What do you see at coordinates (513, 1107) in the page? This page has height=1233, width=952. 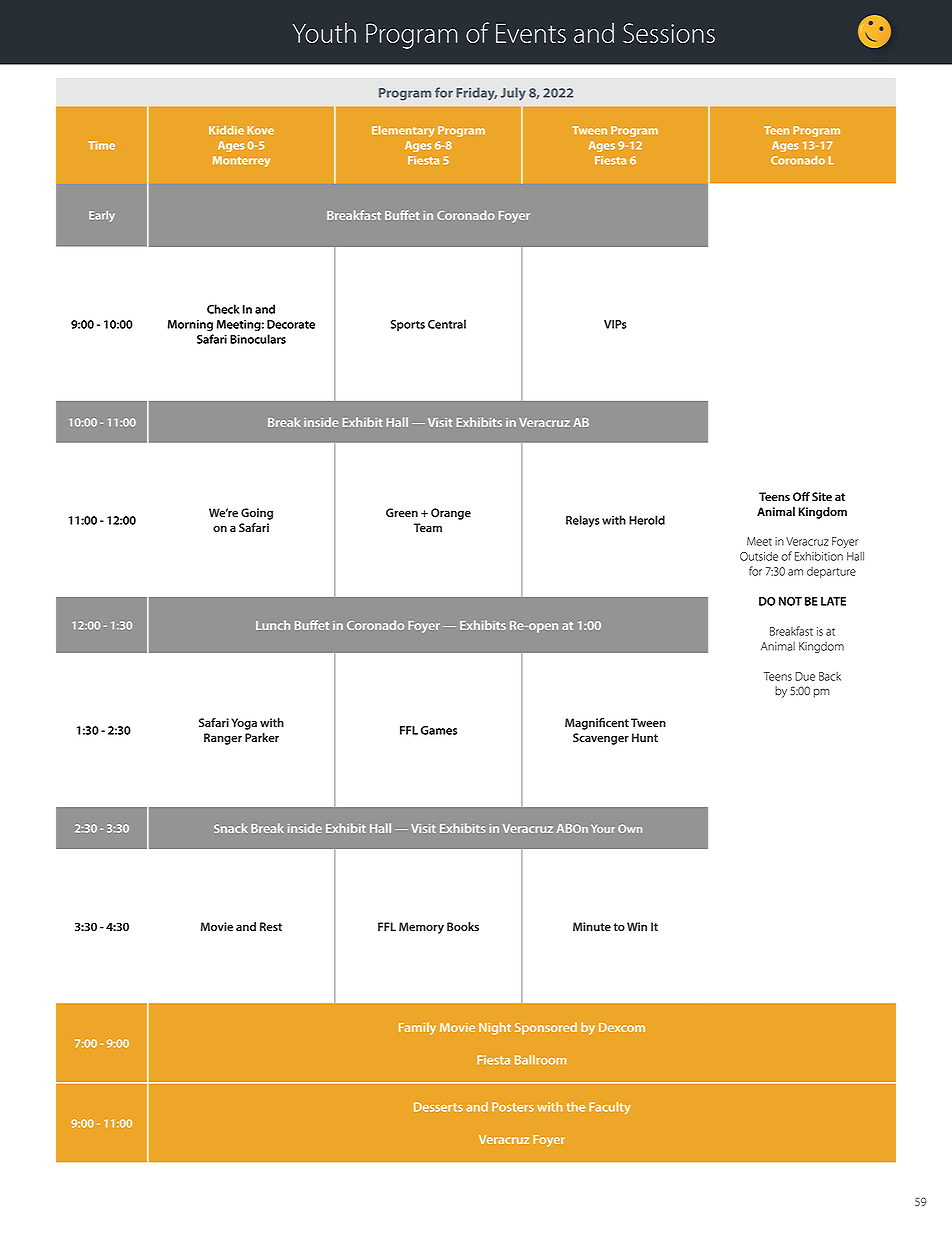 I see `Posters` at bounding box center [513, 1107].
